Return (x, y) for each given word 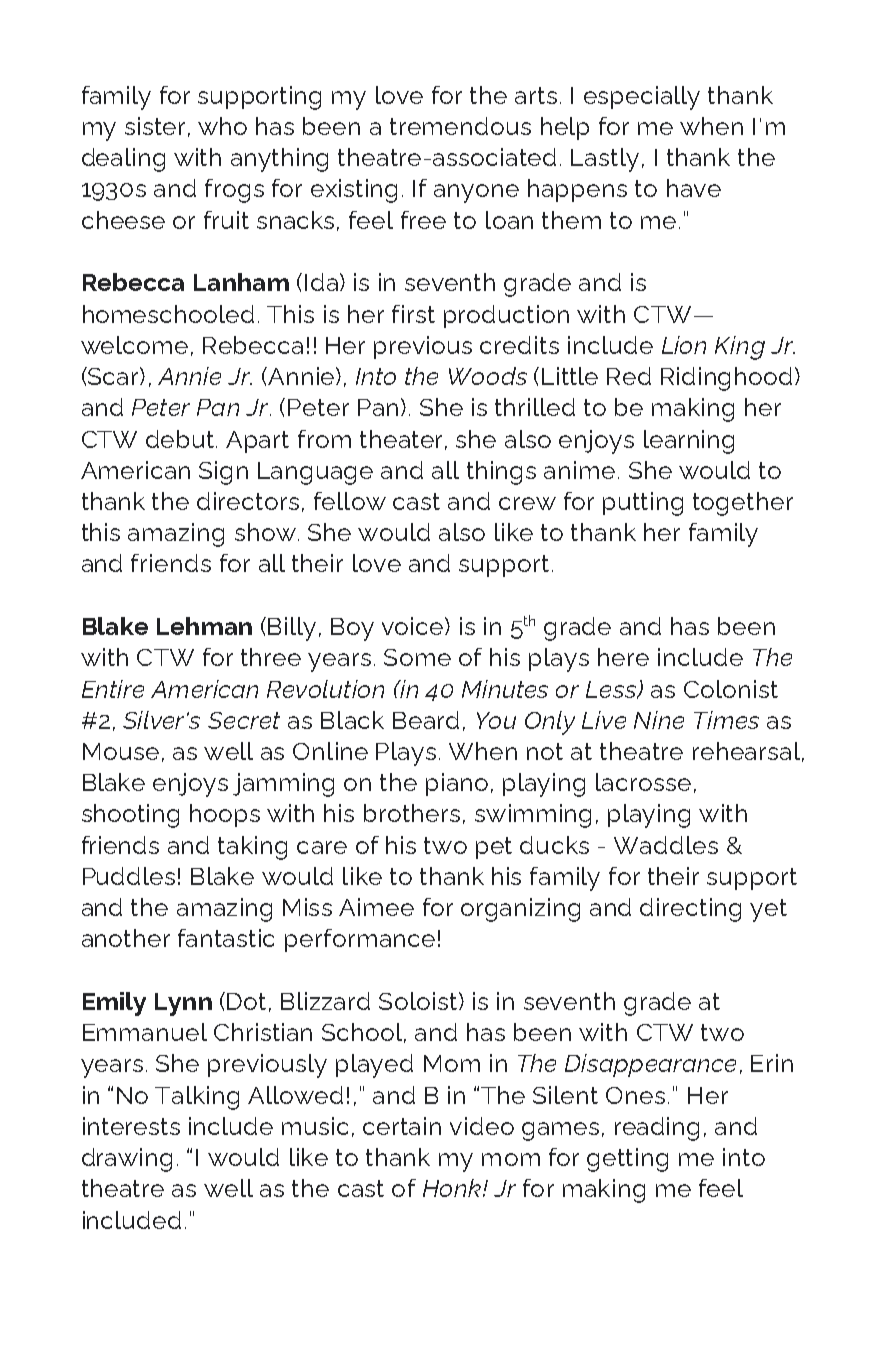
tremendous (460, 126)
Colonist (731, 689)
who (222, 126)
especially (642, 98)
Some (417, 657)
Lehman (204, 626)
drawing (127, 1160)
